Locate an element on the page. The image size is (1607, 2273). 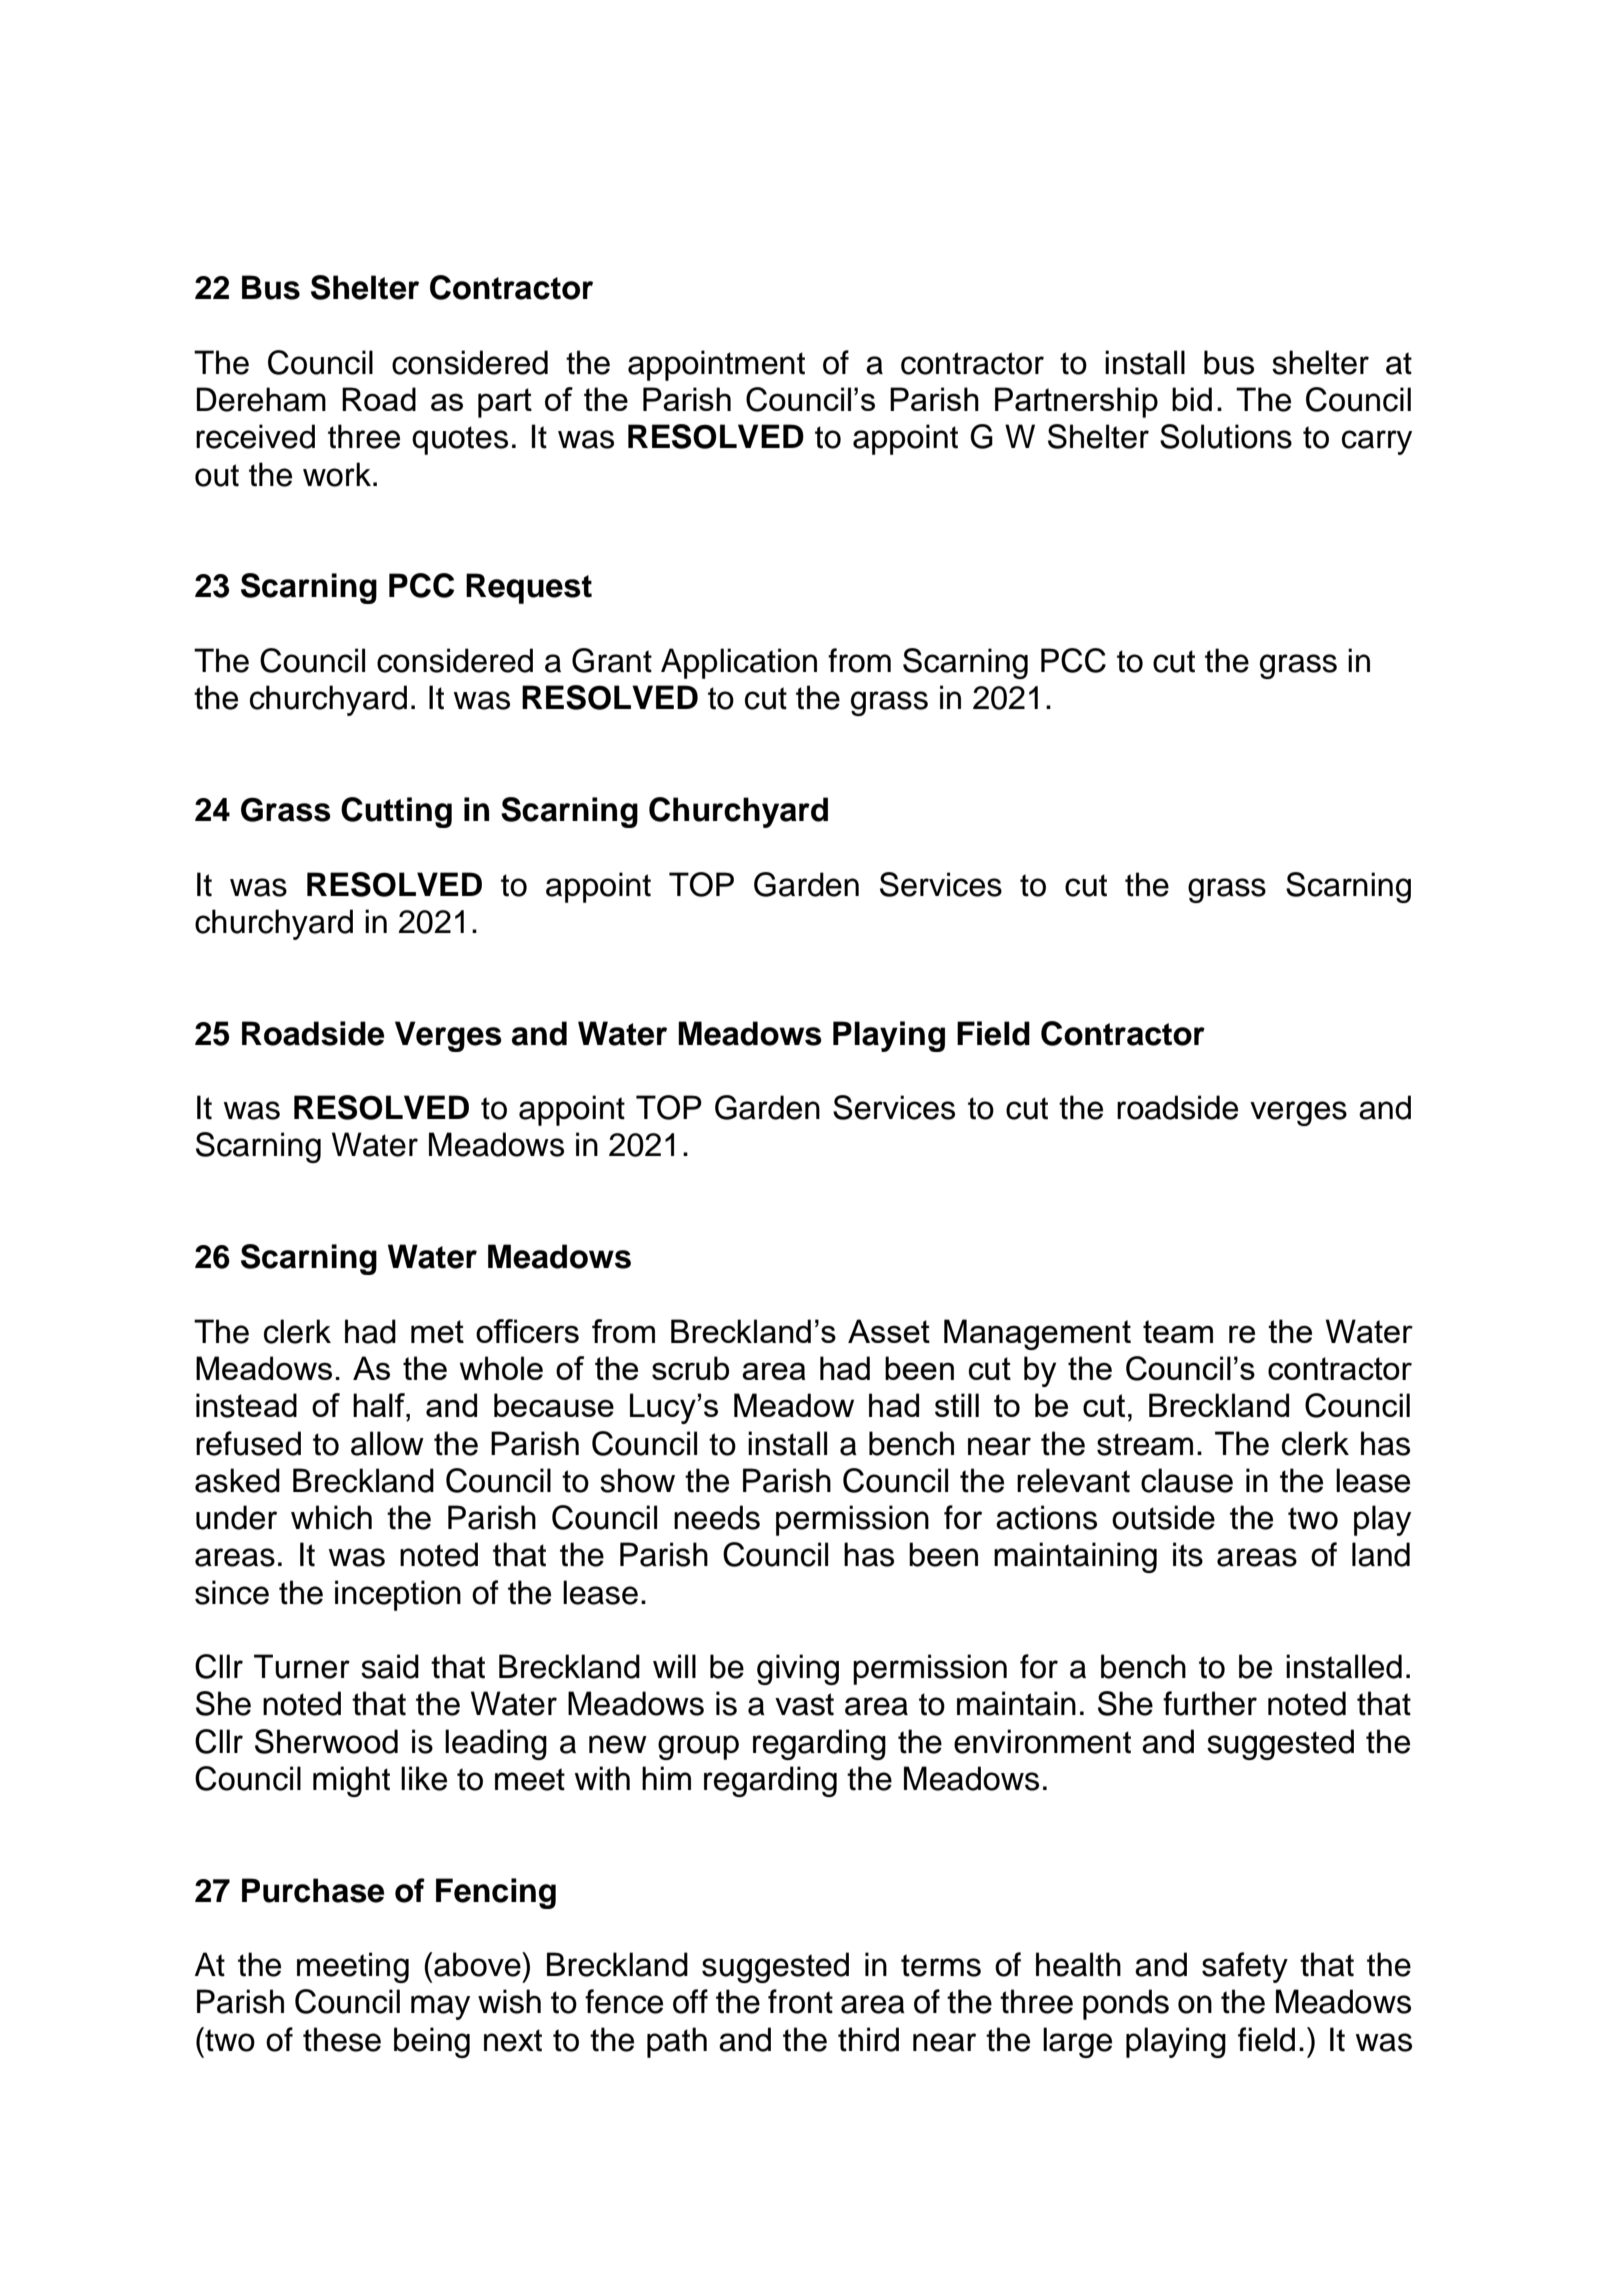
its is located at coordinates (1188, 1554).
